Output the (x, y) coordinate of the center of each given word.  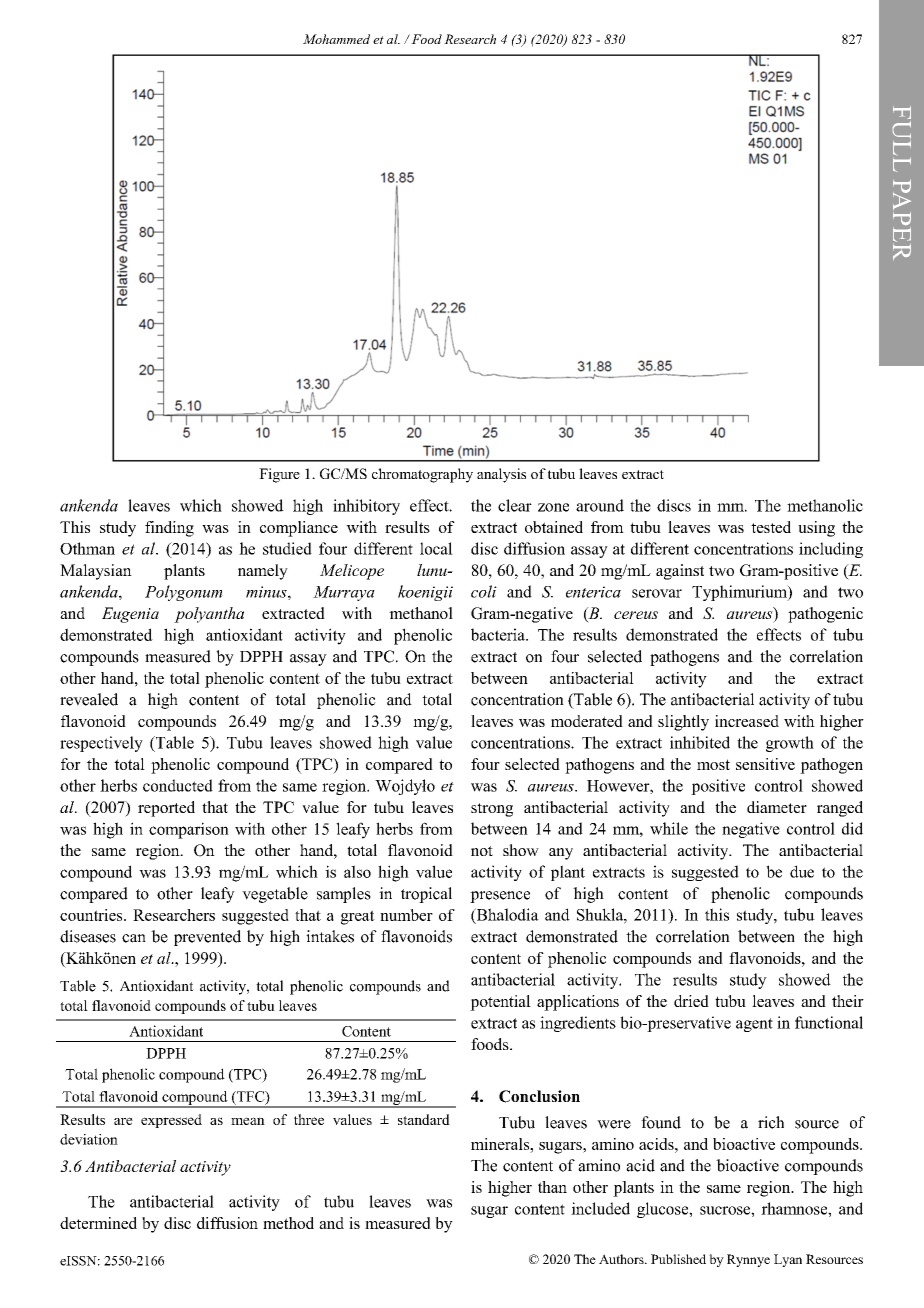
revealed (89, 699)
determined (98, 1223)
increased (747, 721)
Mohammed (336, 39)
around (600, 505)
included (600, 1208)
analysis (501, 475)
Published (678, 1259)
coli (484, 591)
